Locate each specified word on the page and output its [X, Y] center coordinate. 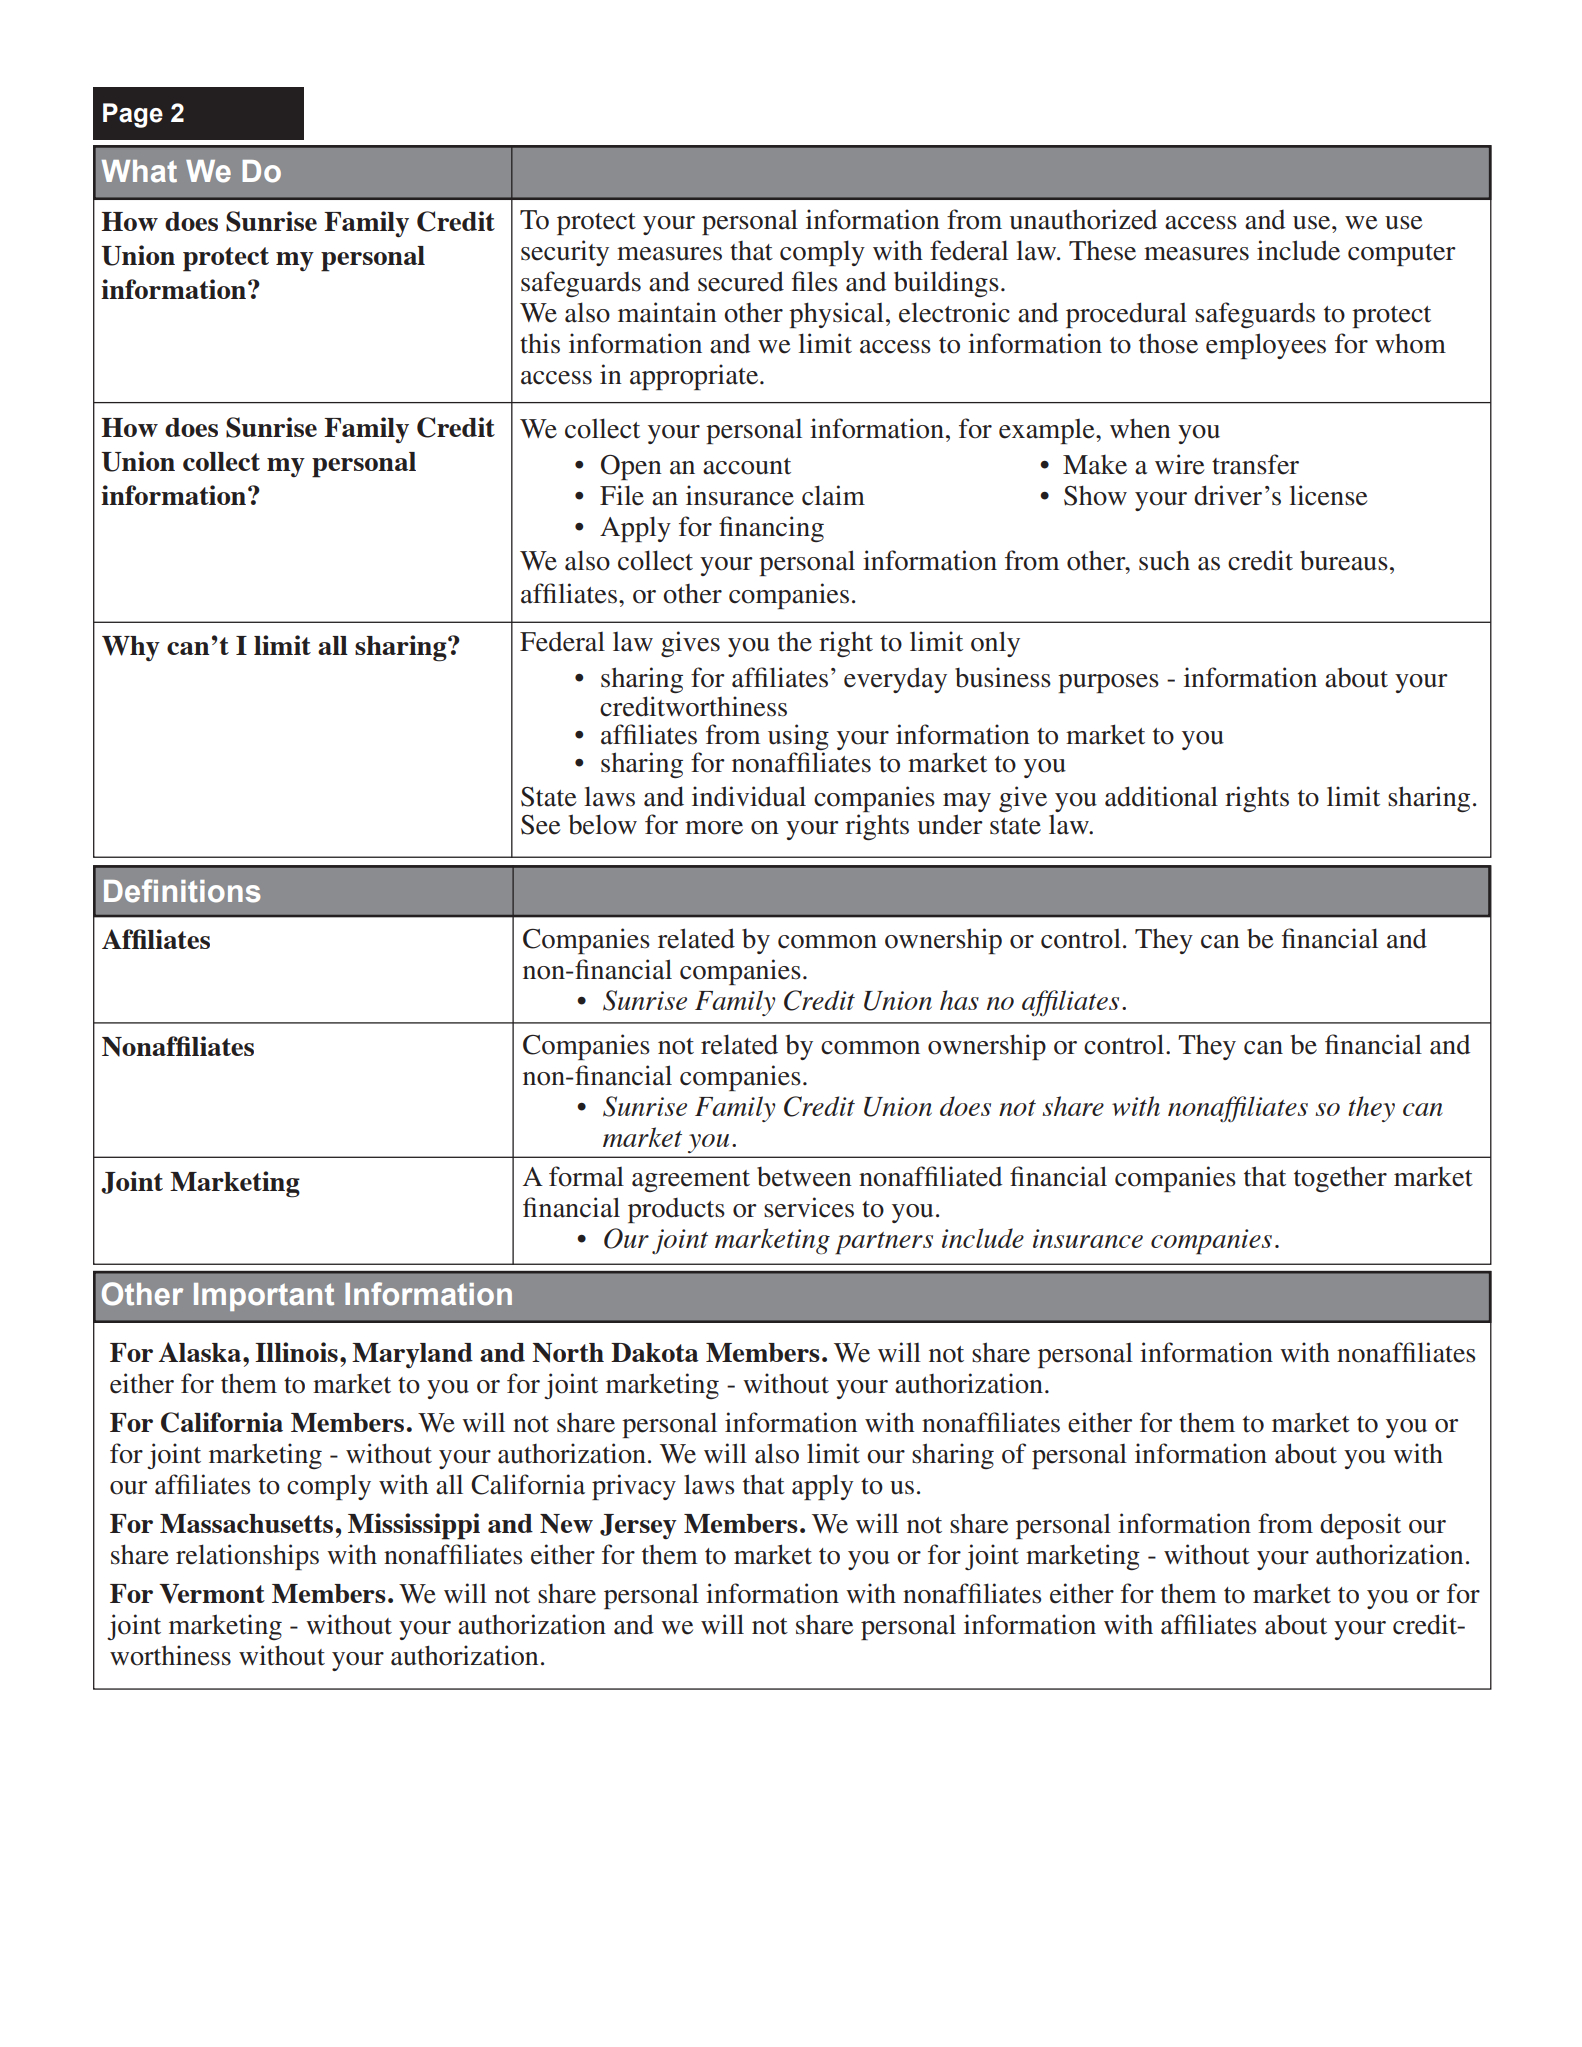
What [139, 171]
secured [741, 281]
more [714, 828]
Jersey [638, 1526]
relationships [247, 1557]
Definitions [182, 891]
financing [771, 529]
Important [264, 1297]
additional [1161, 796]
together [1340, 1179]
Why [131, 648]
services [809, 1207]
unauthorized [1083, 219]
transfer [1255, 464]
